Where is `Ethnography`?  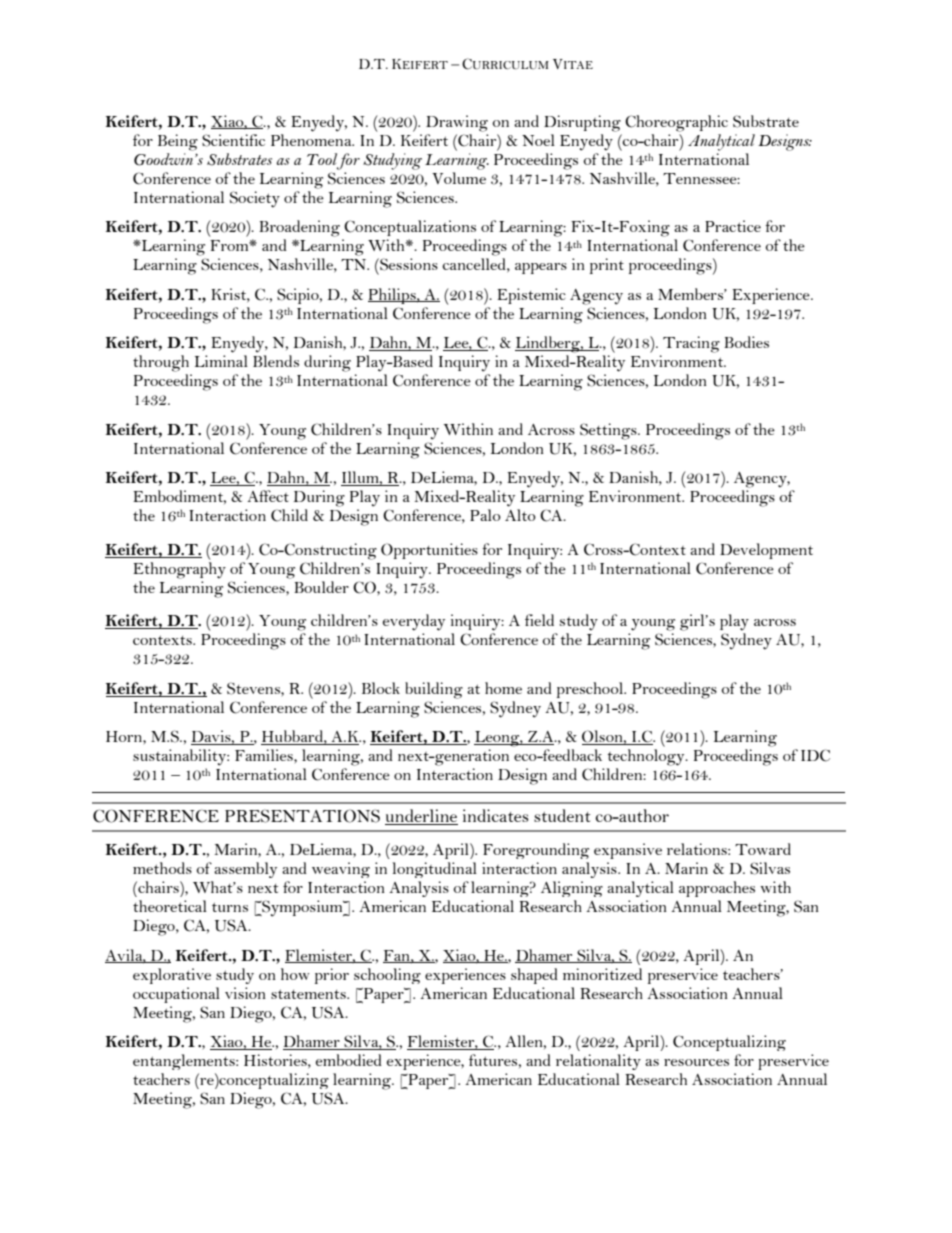
Ethnography is located at coordinates (179, 570).
